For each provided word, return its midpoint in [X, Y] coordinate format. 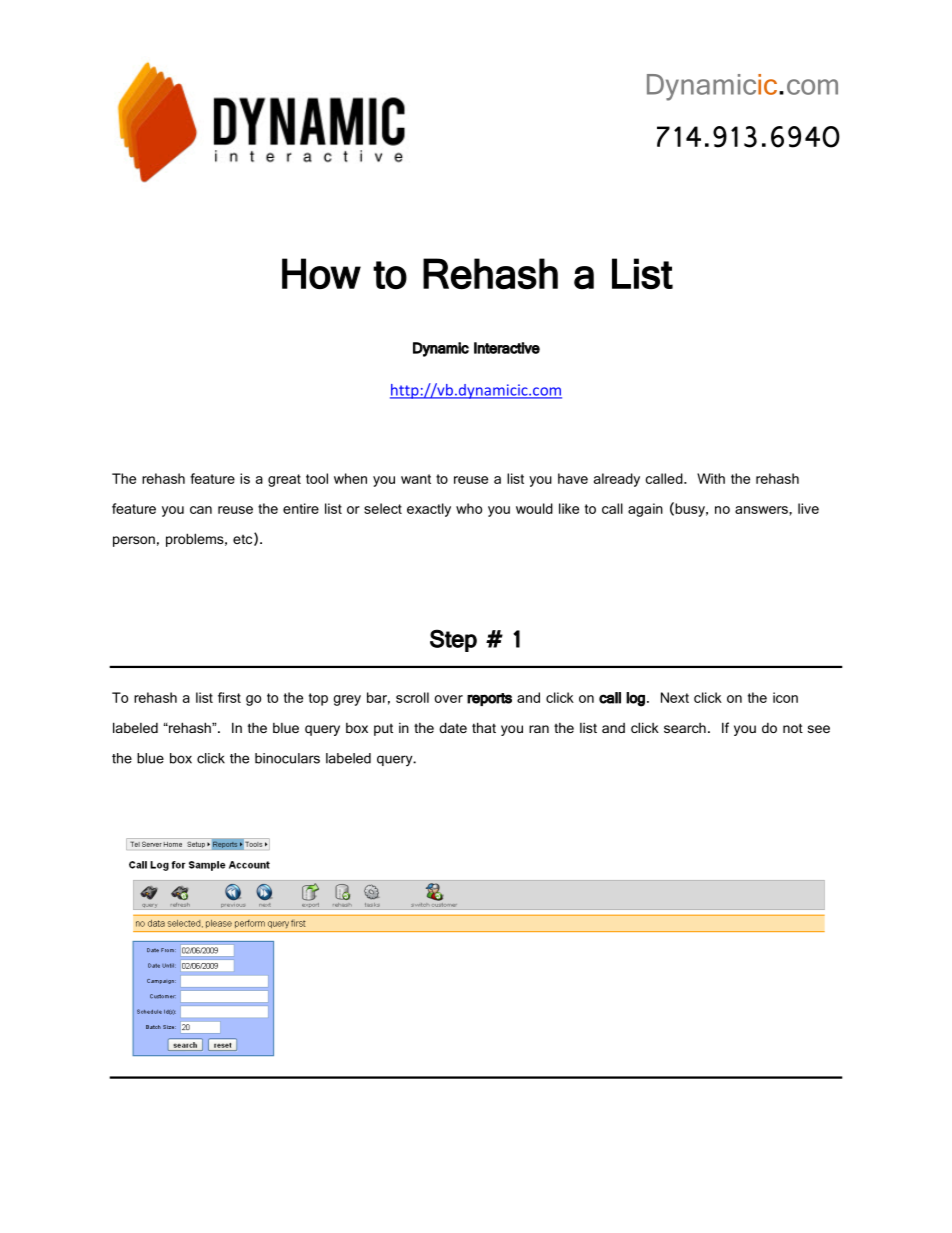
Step [453, 640]
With [711, 478]
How [321, 273]
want [416, 479]
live [808, 508]
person [134, 541]
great [284, 480]
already [617, 480]
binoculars [287, 758]
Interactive [507, 348]
